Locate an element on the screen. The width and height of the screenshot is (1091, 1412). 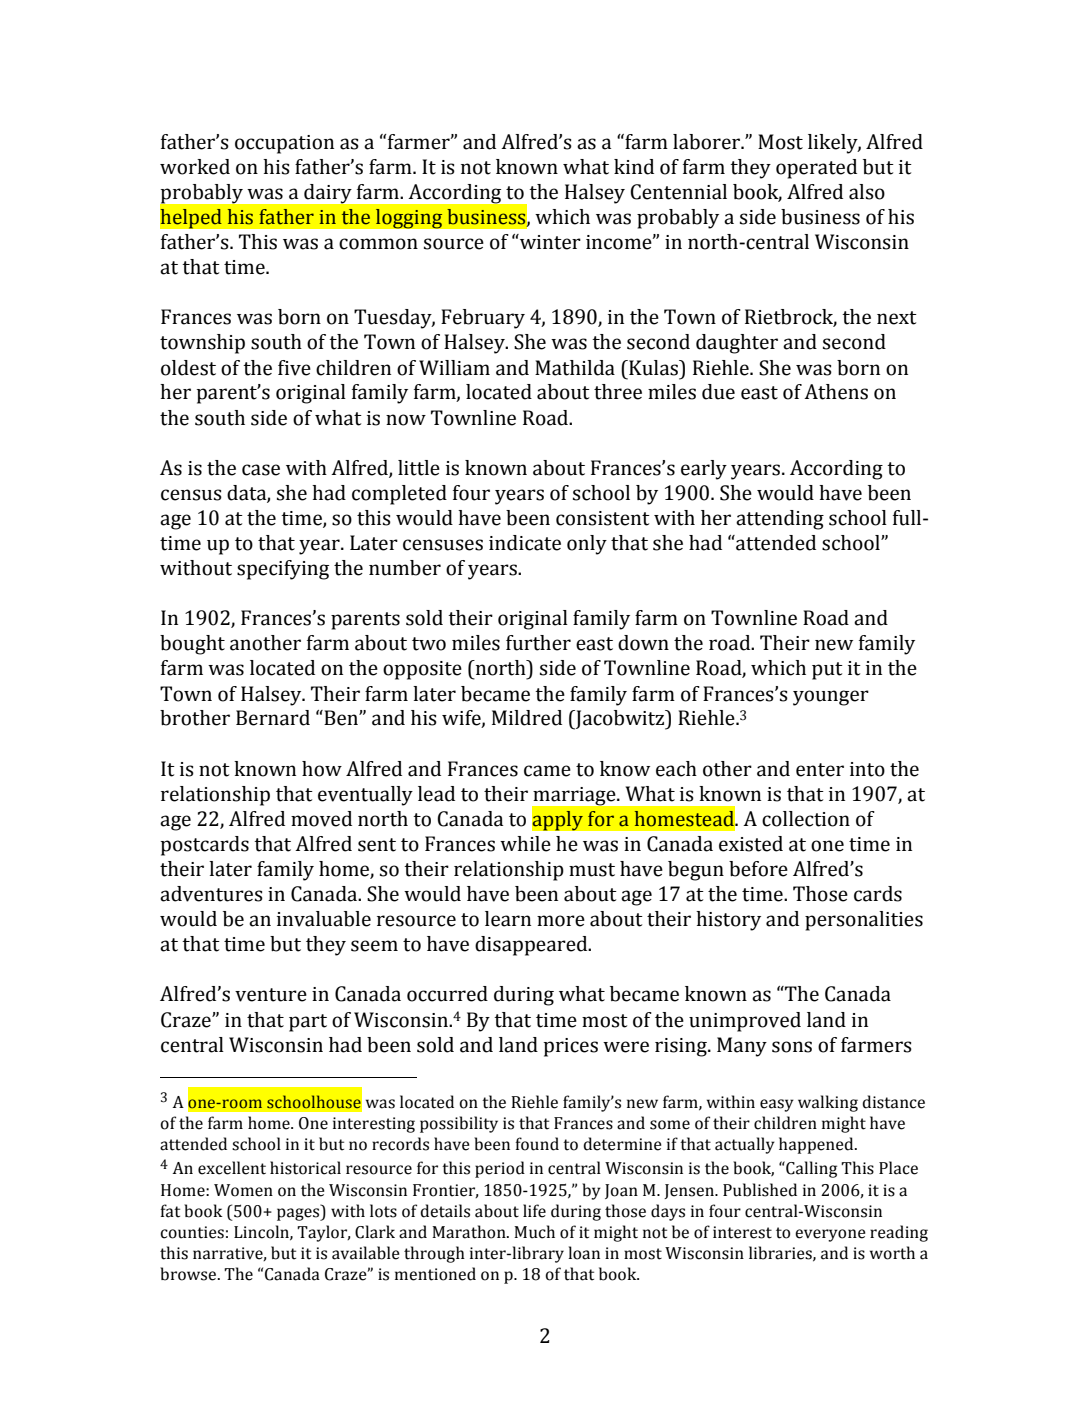
occupation is located at coordinates (284, 144).
